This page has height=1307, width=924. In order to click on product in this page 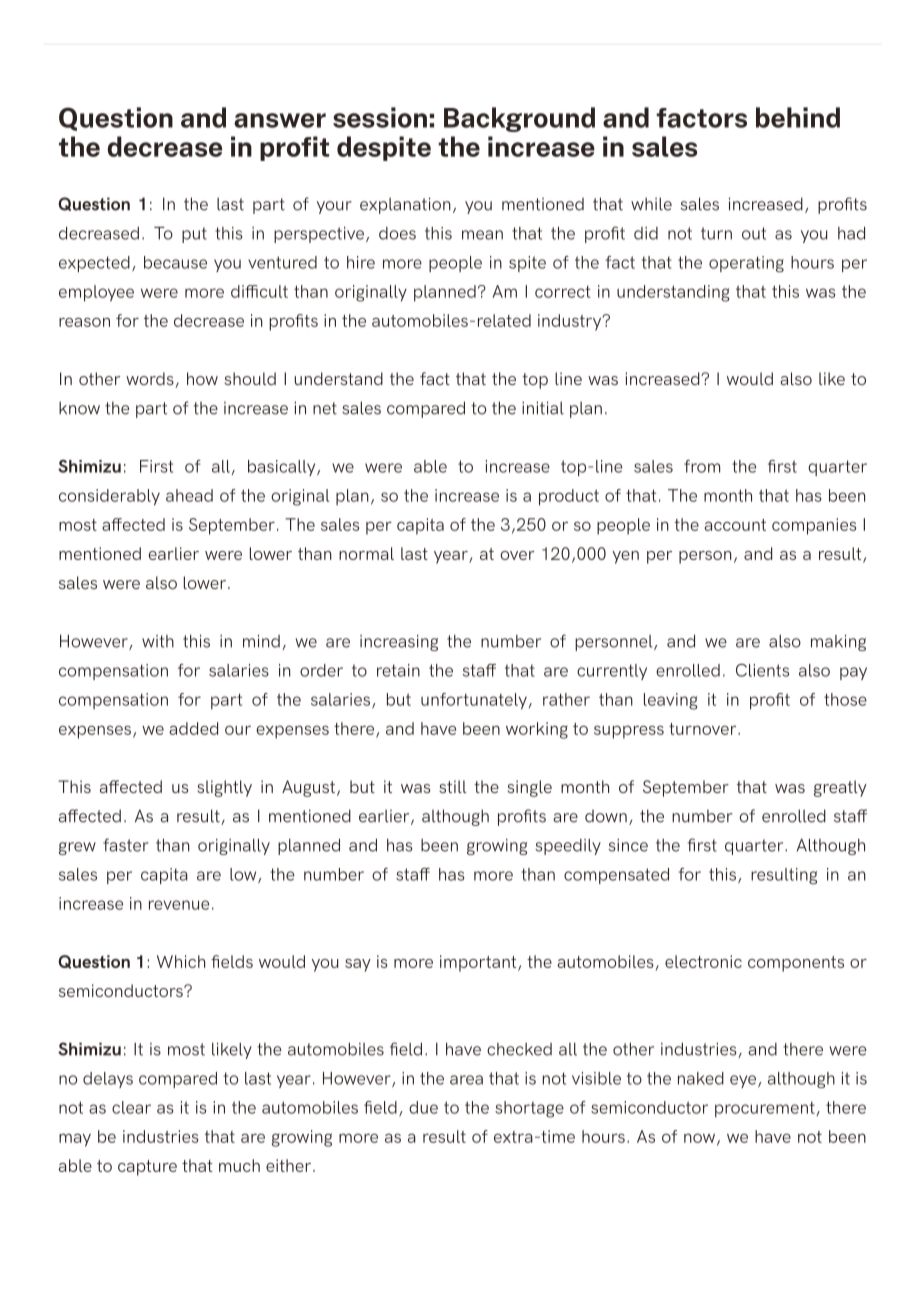, I will do `click(569, 497)`.
